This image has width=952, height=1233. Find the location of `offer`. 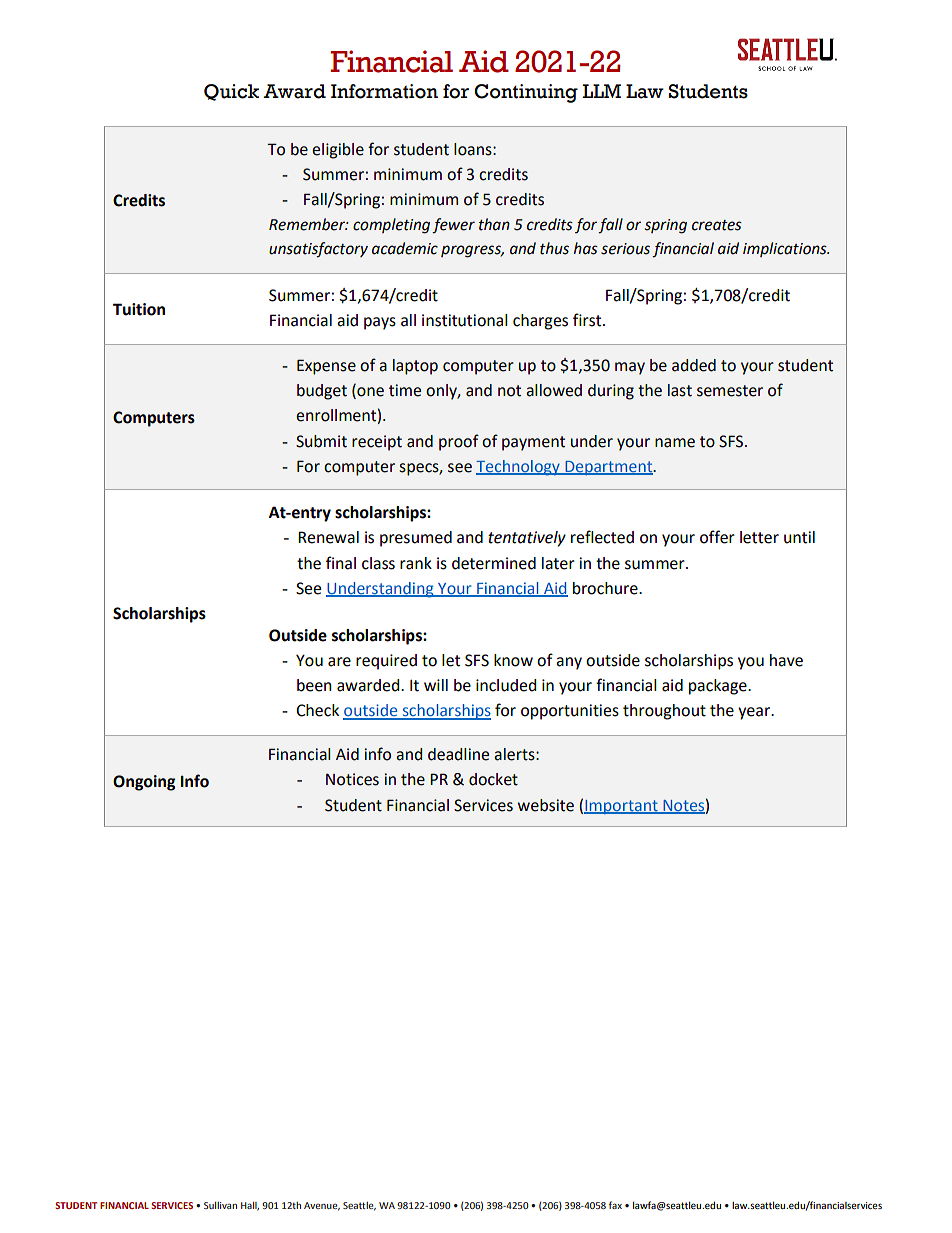

offer is located at coordinates (717, 537).
